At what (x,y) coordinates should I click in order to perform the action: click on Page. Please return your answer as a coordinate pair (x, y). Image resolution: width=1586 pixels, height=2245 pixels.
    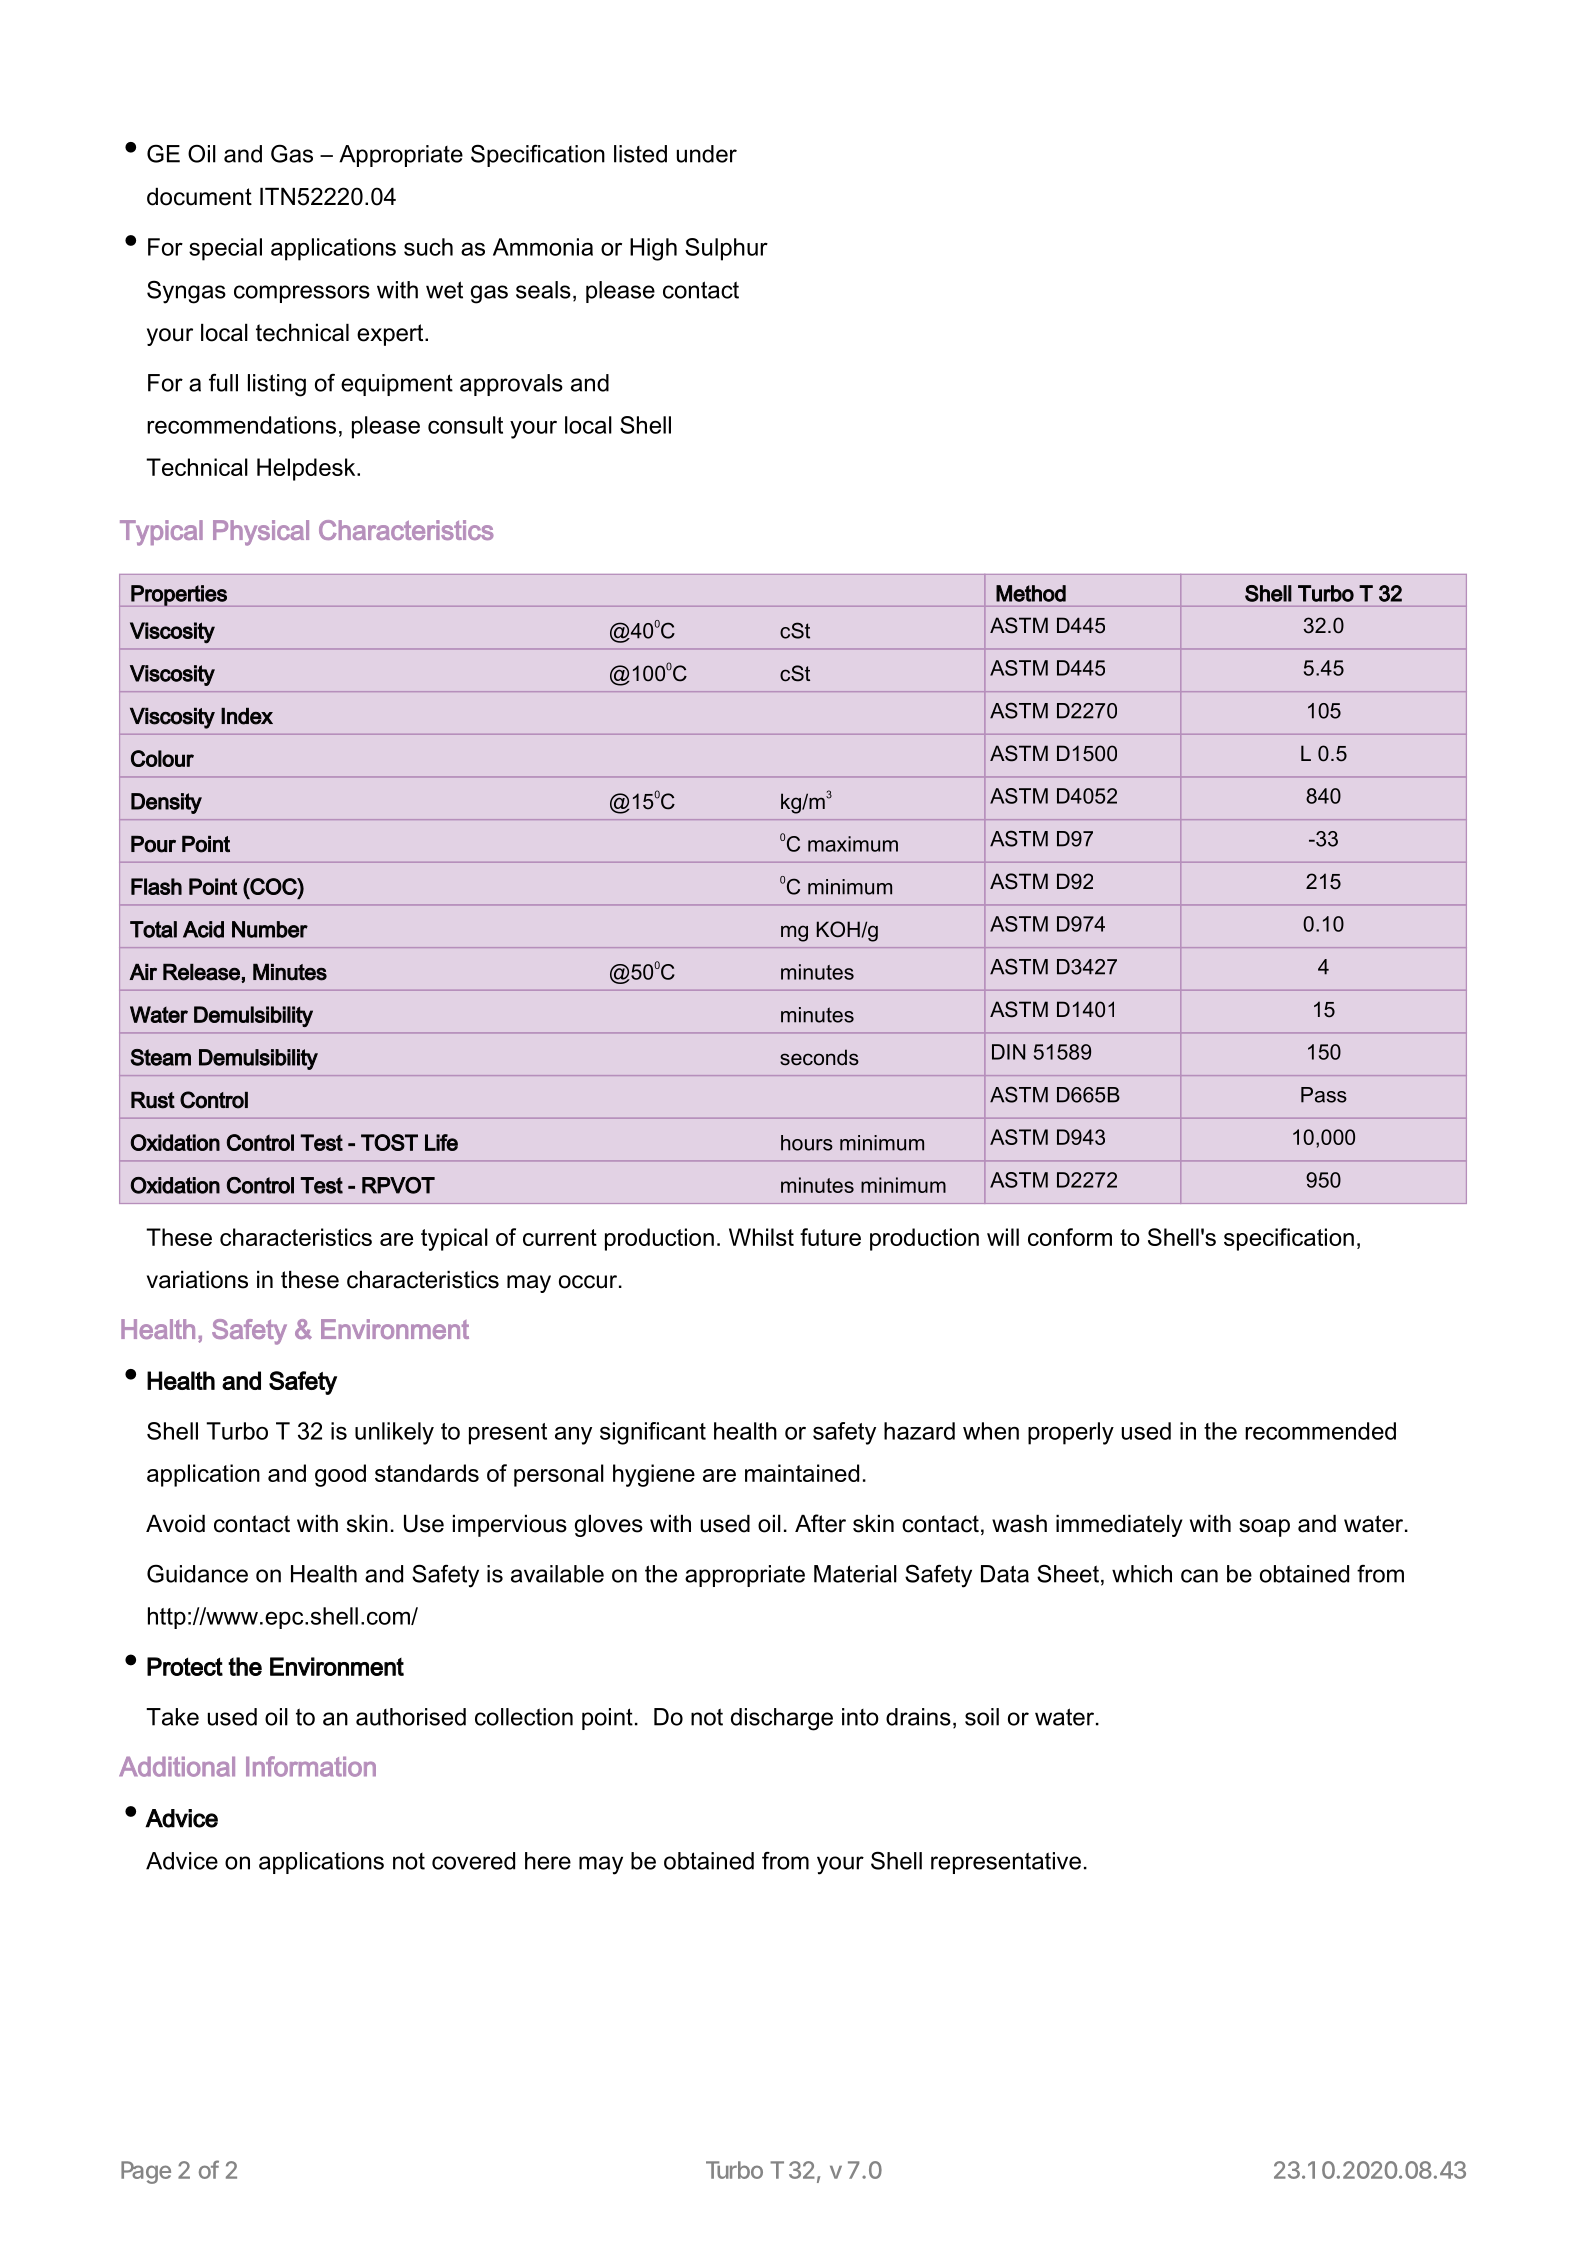
    Looking at the image, I should click on (146, 2172).
